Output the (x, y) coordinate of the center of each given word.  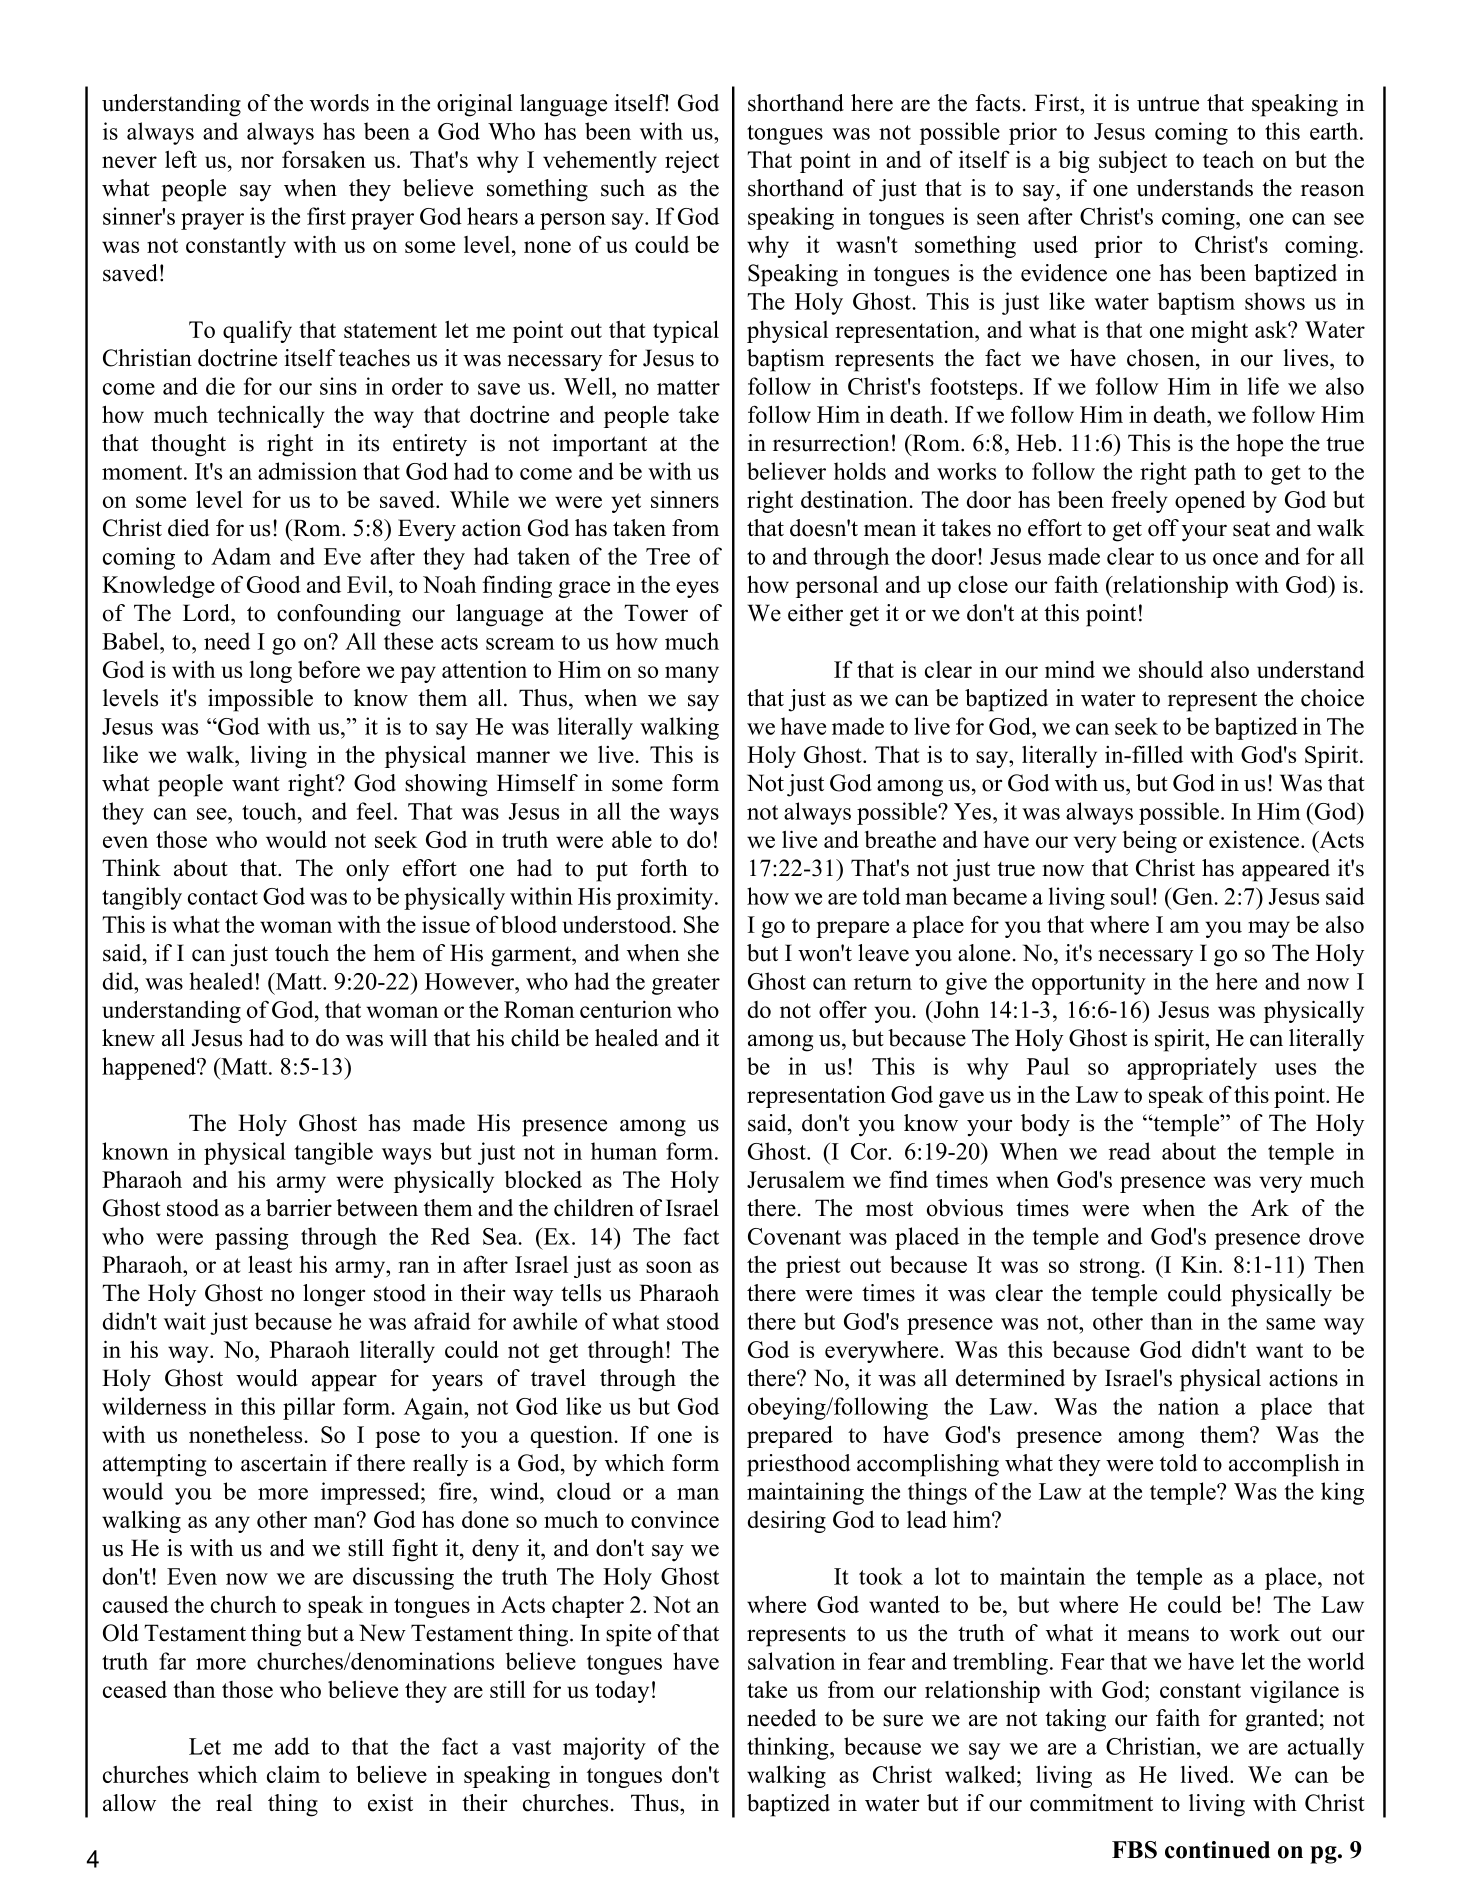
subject (1133, 161)
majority (604, 1748)
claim (293, 1774)
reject (692, 161)
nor (257, 162)
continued (1217, 1850)
